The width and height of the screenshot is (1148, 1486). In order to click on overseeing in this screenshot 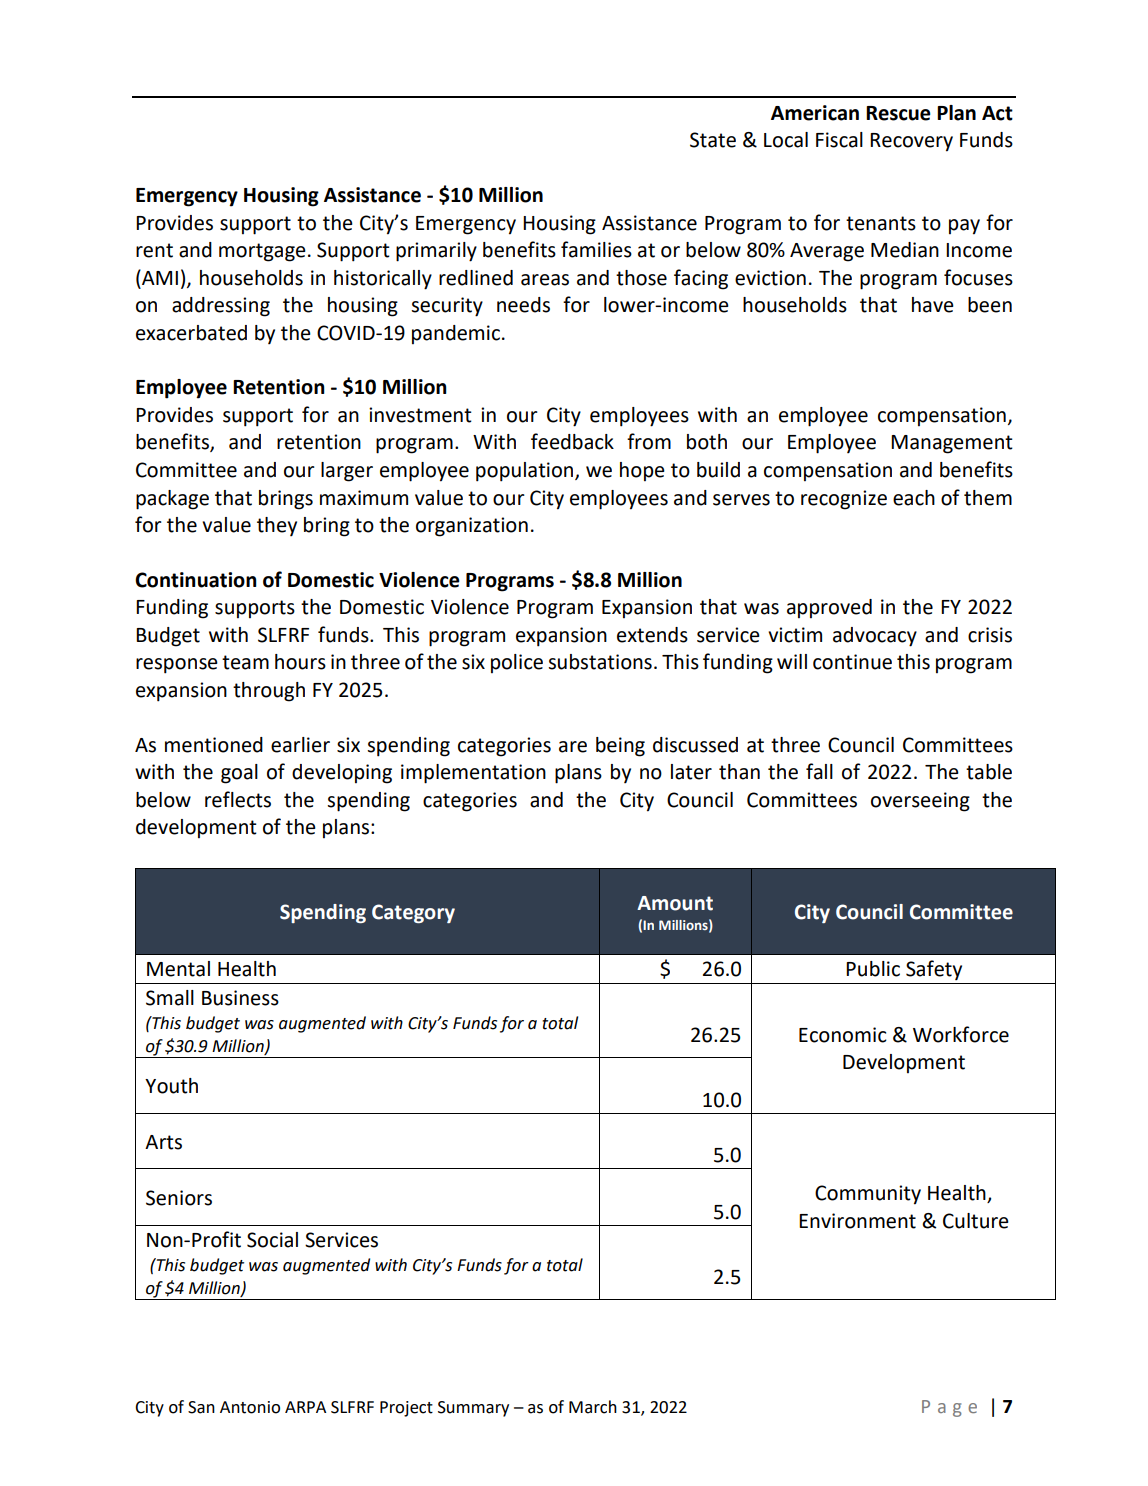, I will do `click(920, 802)`.
